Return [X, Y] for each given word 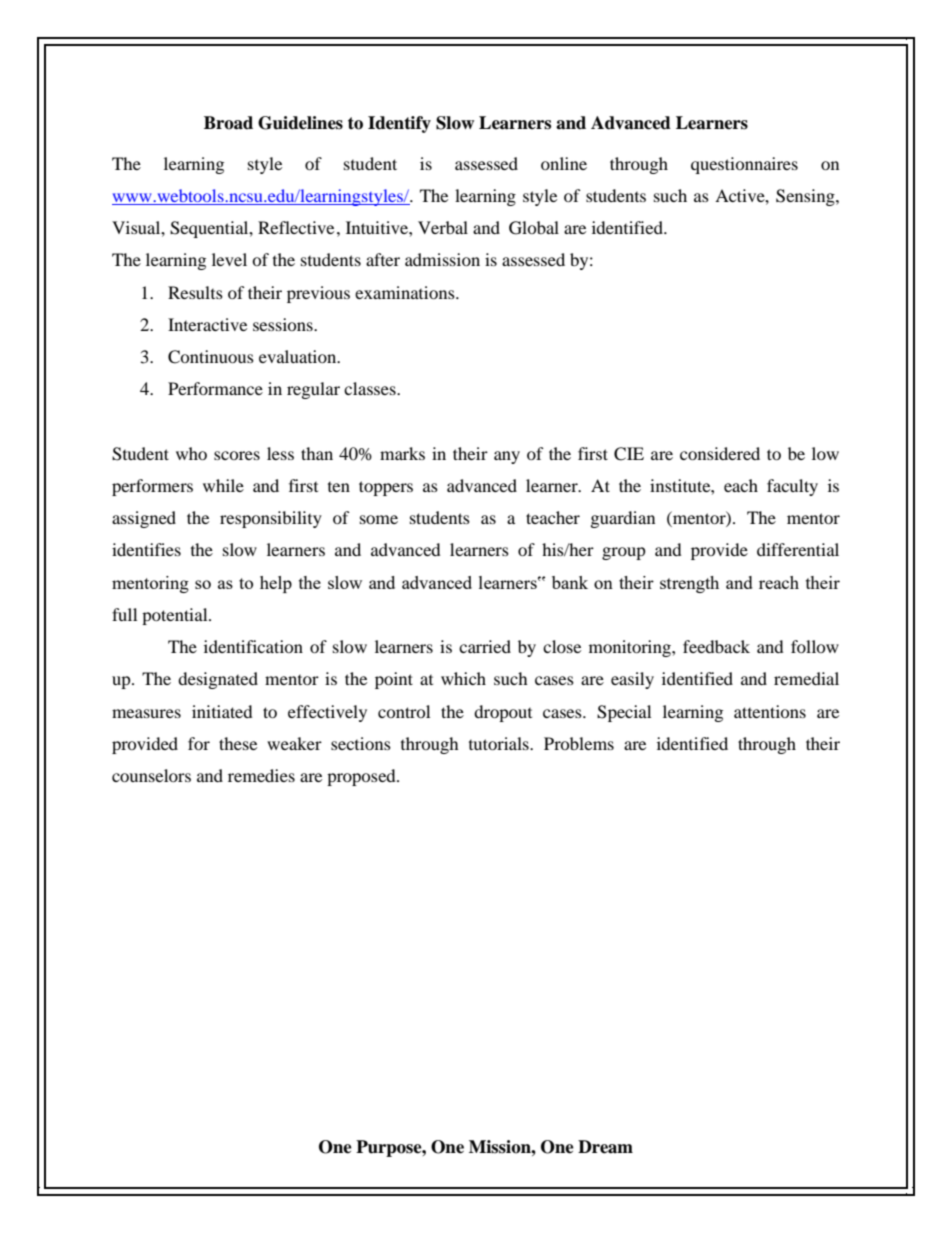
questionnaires [744, 165]
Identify [399, 124]
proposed [362, 777]
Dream [605, 1147]
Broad [228, 123]
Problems [579, 743]
